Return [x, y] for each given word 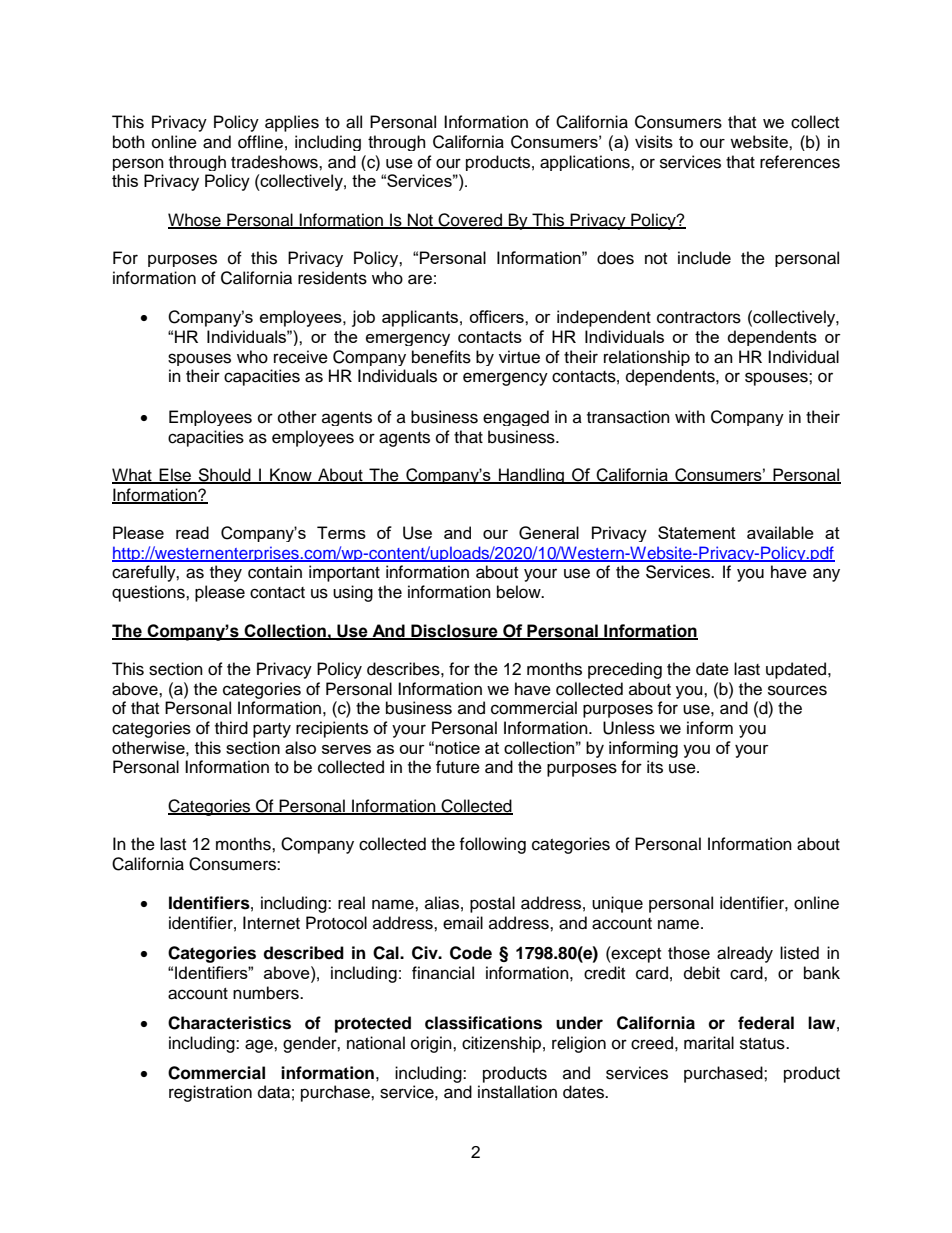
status [763, 1044]
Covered [470, 220]
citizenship [501, 1044]
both [129, 142]
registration [210, 1093]
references [800, 162]
